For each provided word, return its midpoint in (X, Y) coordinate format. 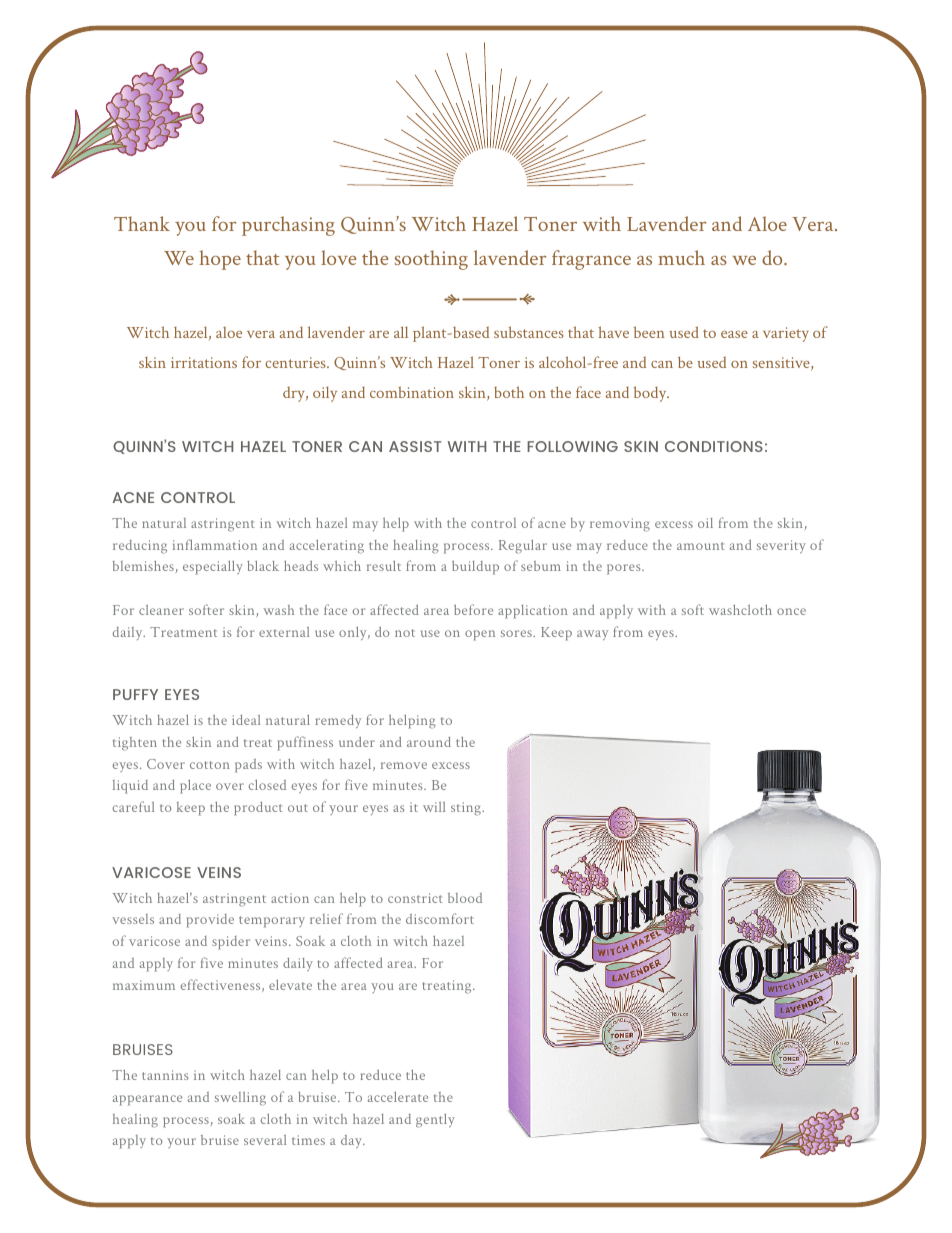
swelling (240, 1099)
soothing (431, 260)
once (791, 611)
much (681, 257)
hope (220, 260)
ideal (246, 720)
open (480, 635)
